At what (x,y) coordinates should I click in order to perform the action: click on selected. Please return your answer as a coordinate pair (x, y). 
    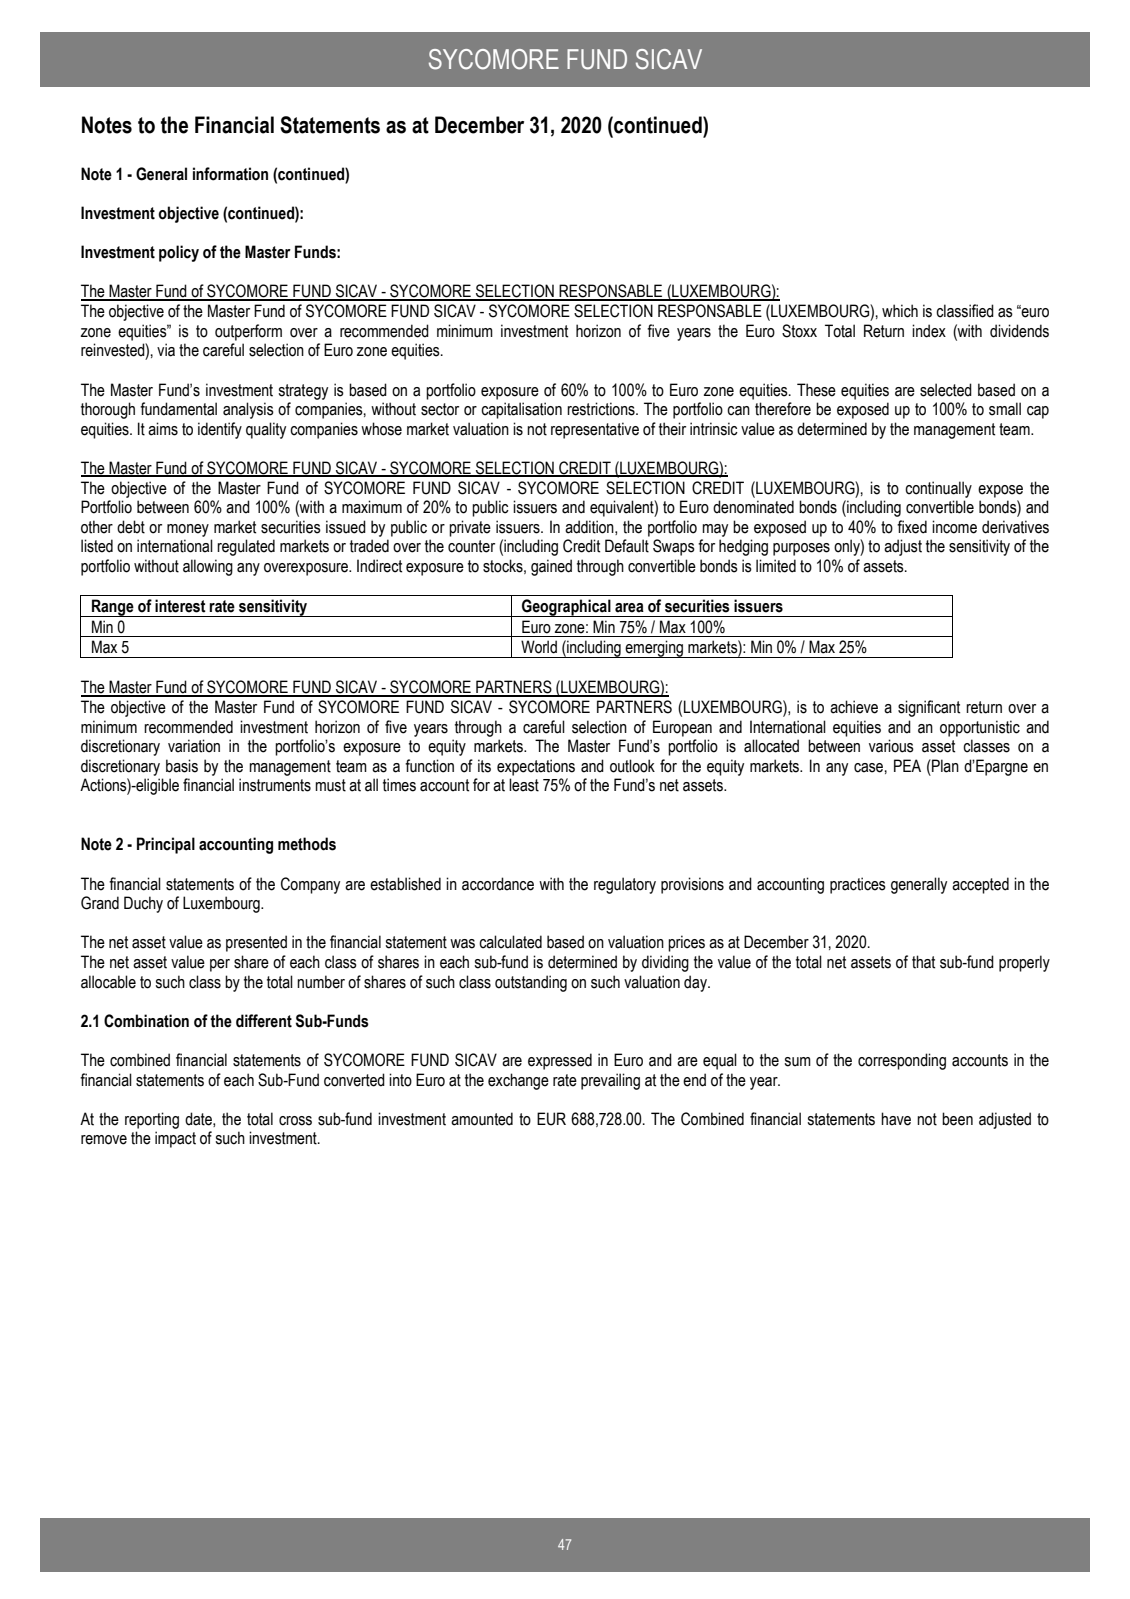
    Looking at the image, I should click on (946, 390).
